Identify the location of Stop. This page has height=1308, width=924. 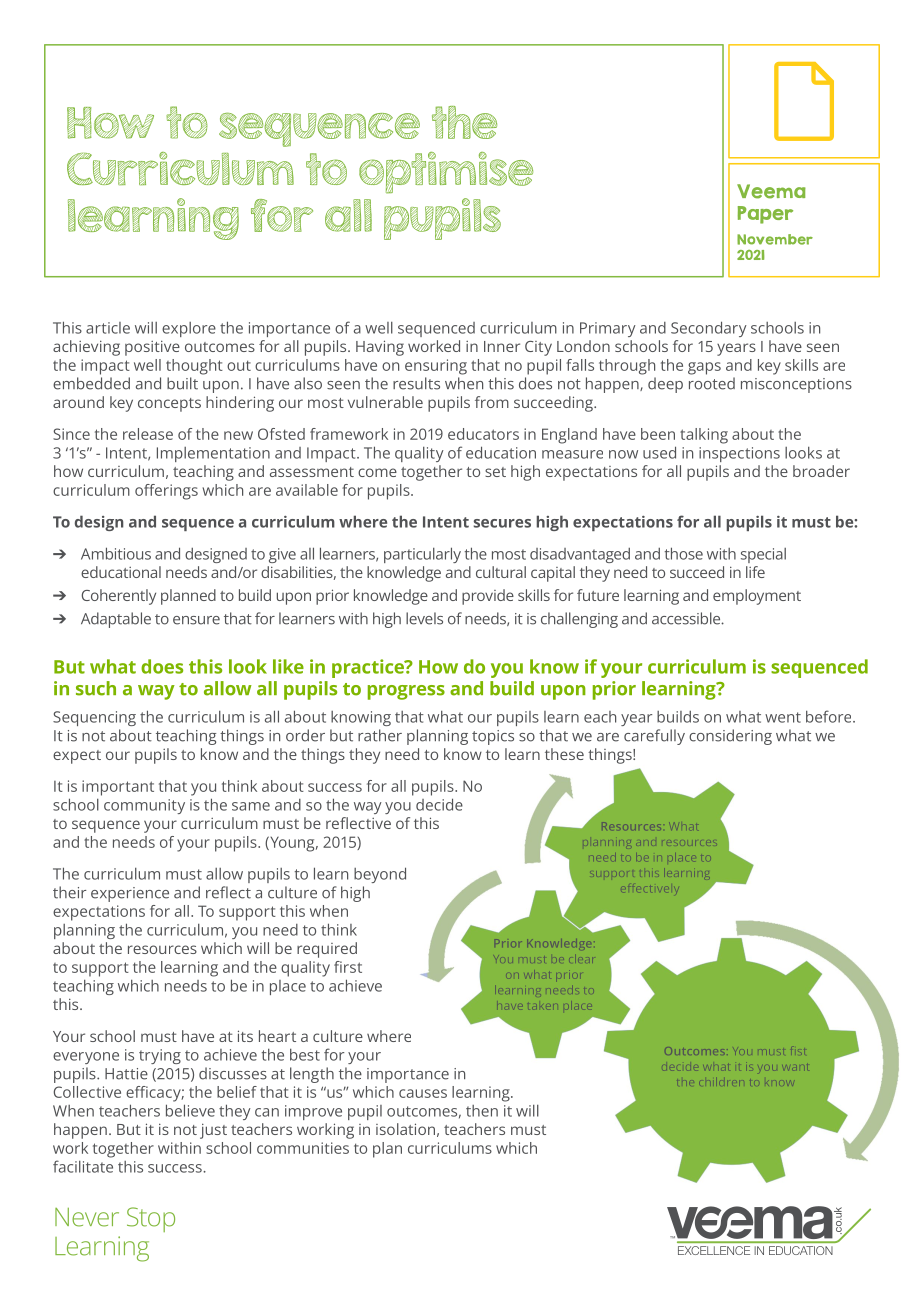
(151, 1219).
